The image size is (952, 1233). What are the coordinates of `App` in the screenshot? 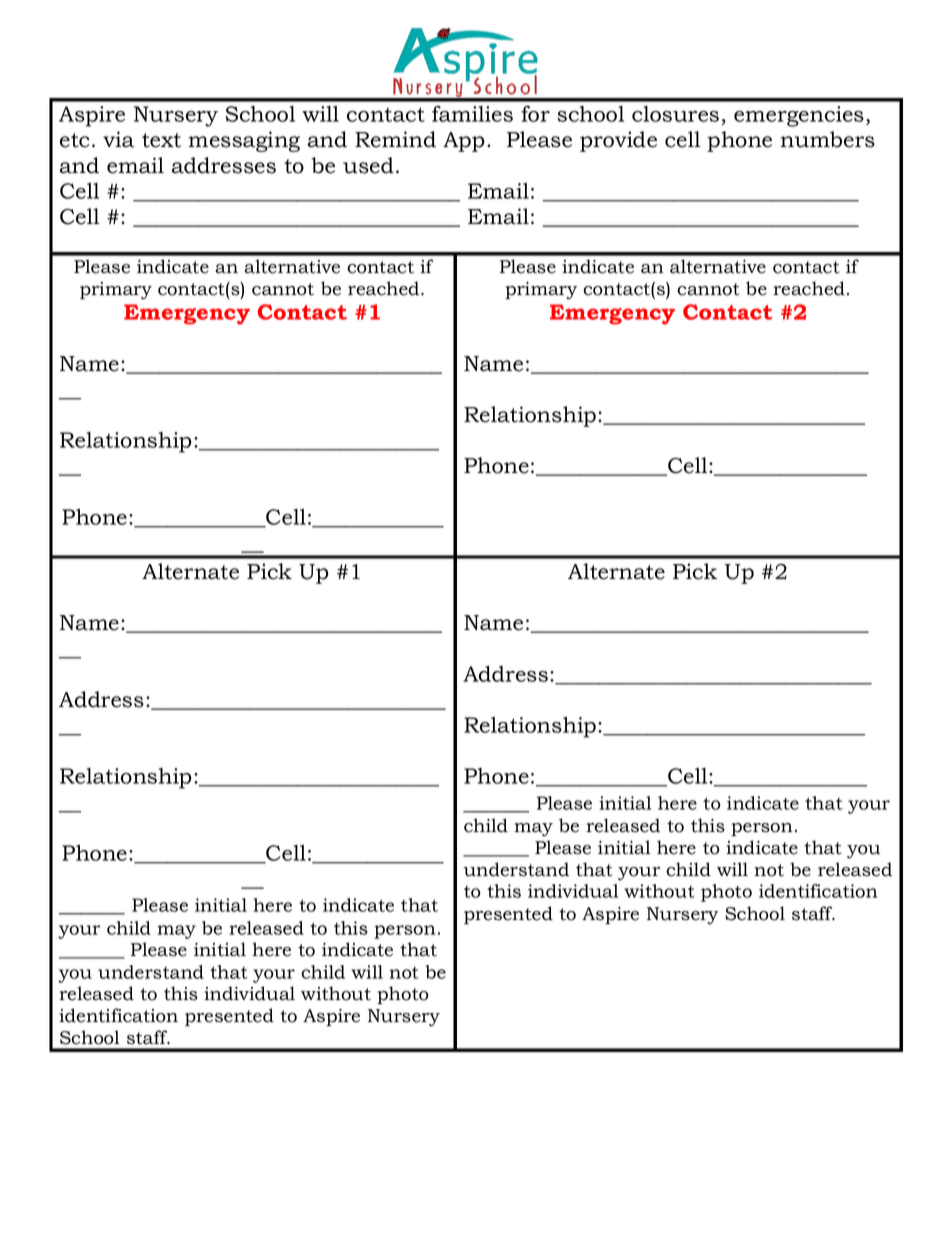 It's located at (464, 142).
